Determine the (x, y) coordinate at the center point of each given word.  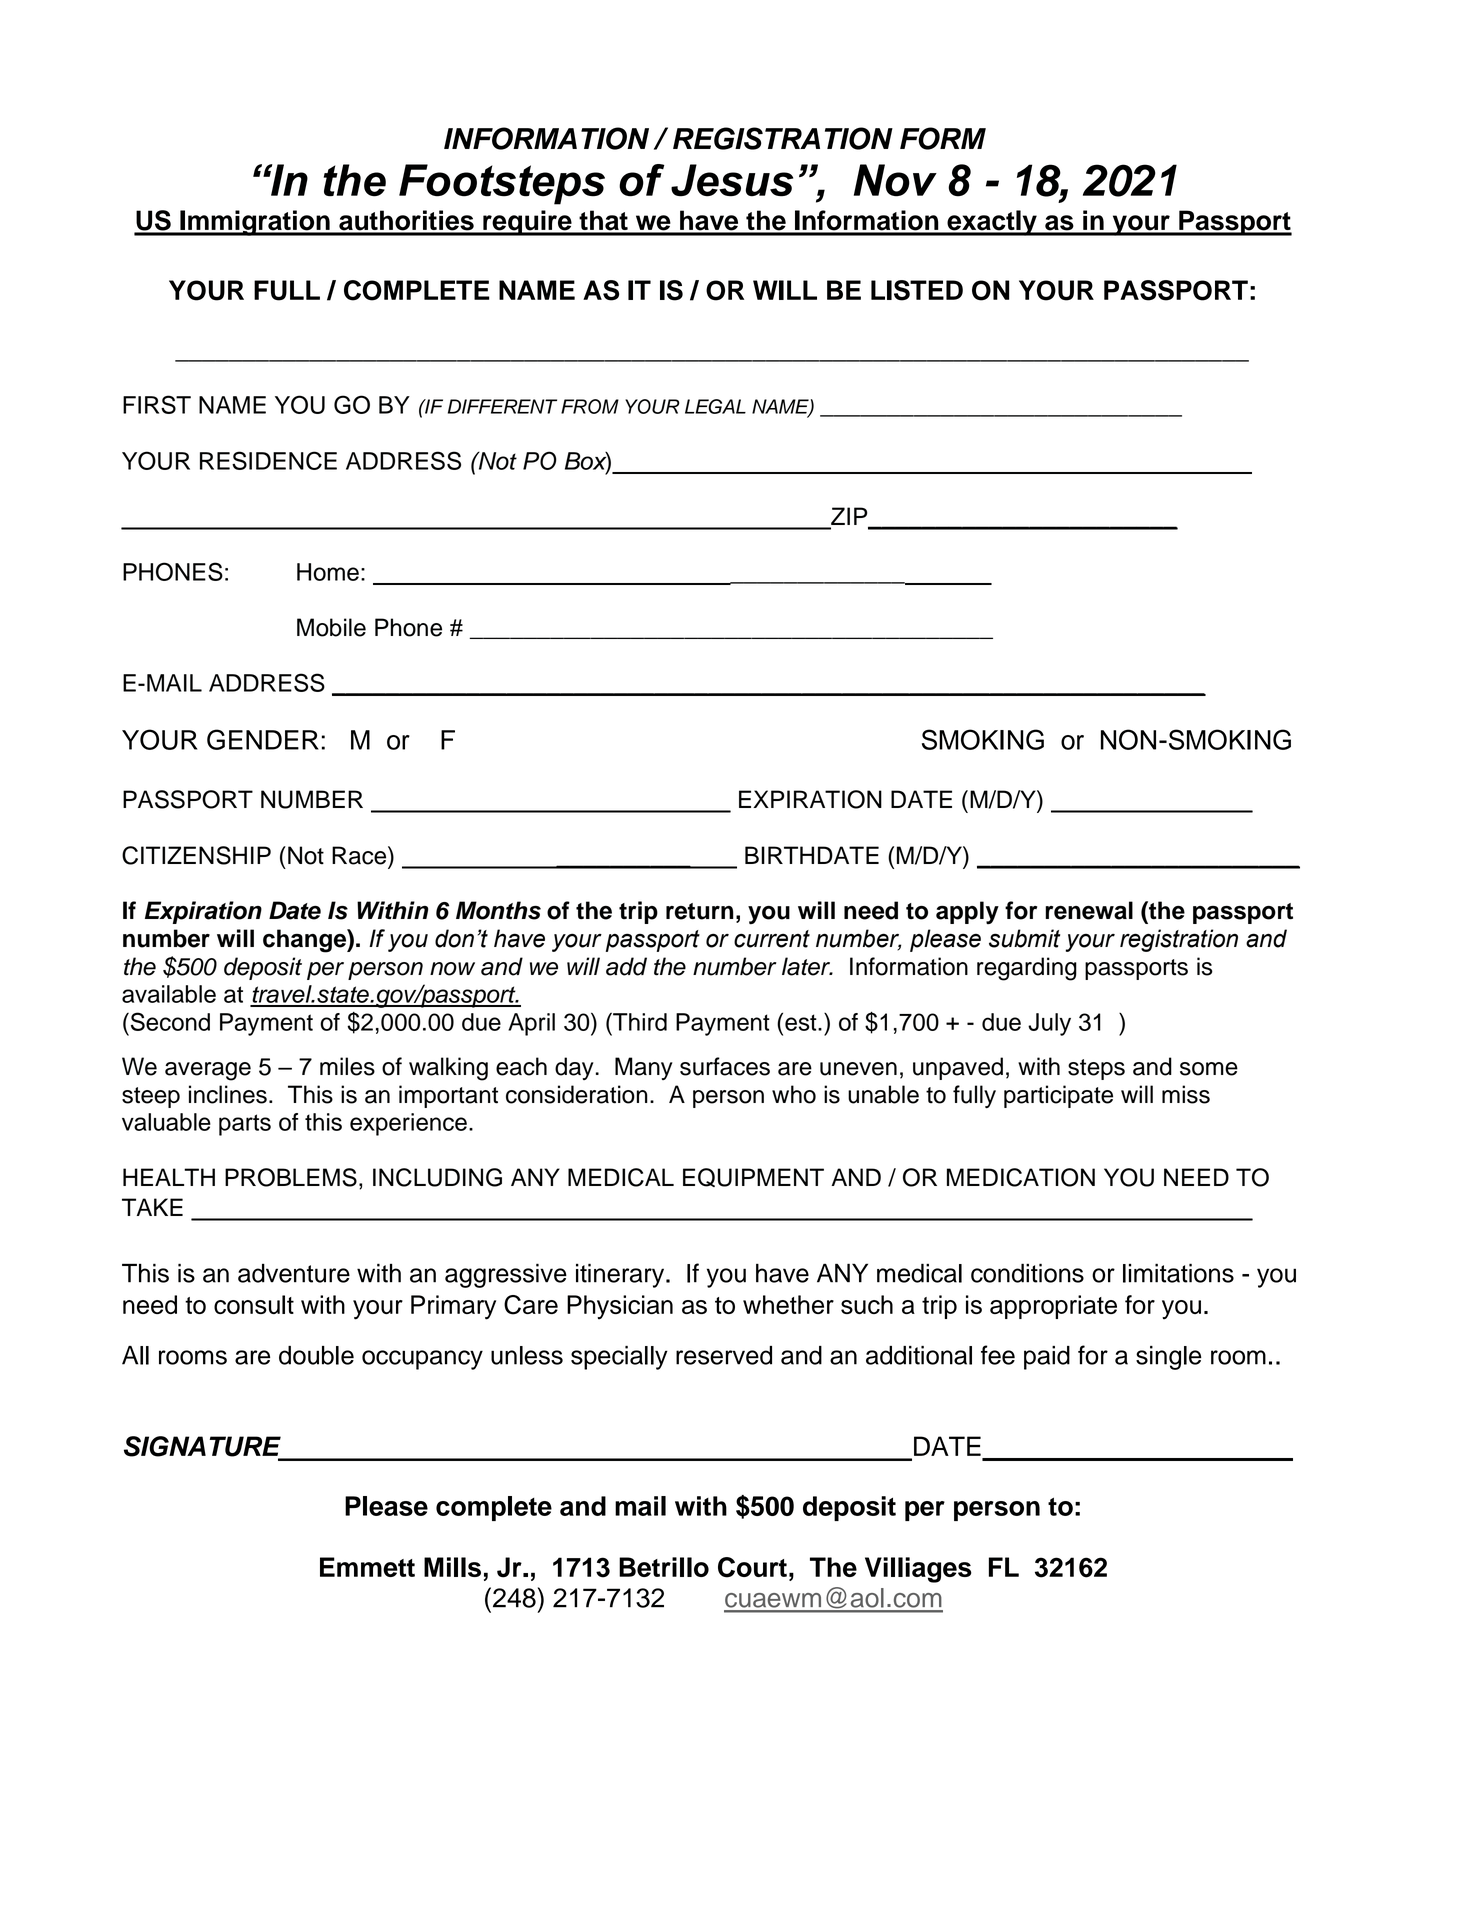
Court (752, 1567)
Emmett (367, 1567)
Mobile (331, 627)
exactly (992, 223)
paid (1047, 1358)
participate (1058, 1096)
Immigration (255, 223)
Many (644, 1068)
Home (328, 572)
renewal (1089, 910)
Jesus (732, 180)
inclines (228, 1094)
